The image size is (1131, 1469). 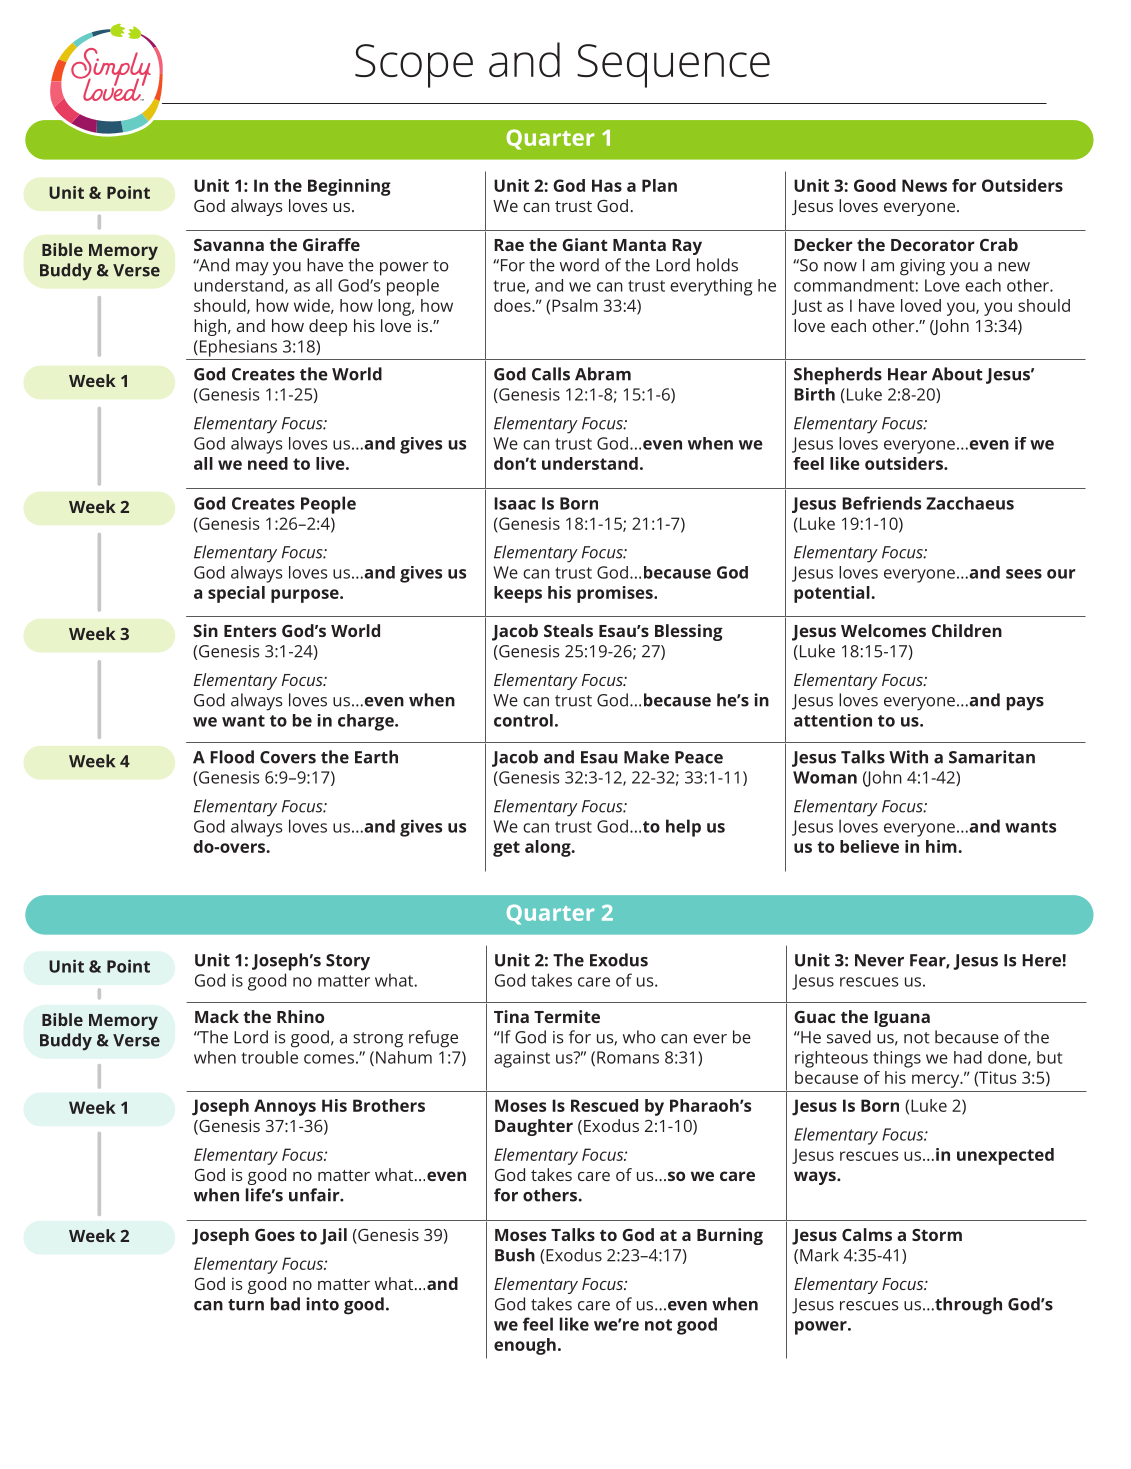 What do you see at coordinates (646, 757) in the screenshot?
I see `Make` at bounding box center [646, 757].
